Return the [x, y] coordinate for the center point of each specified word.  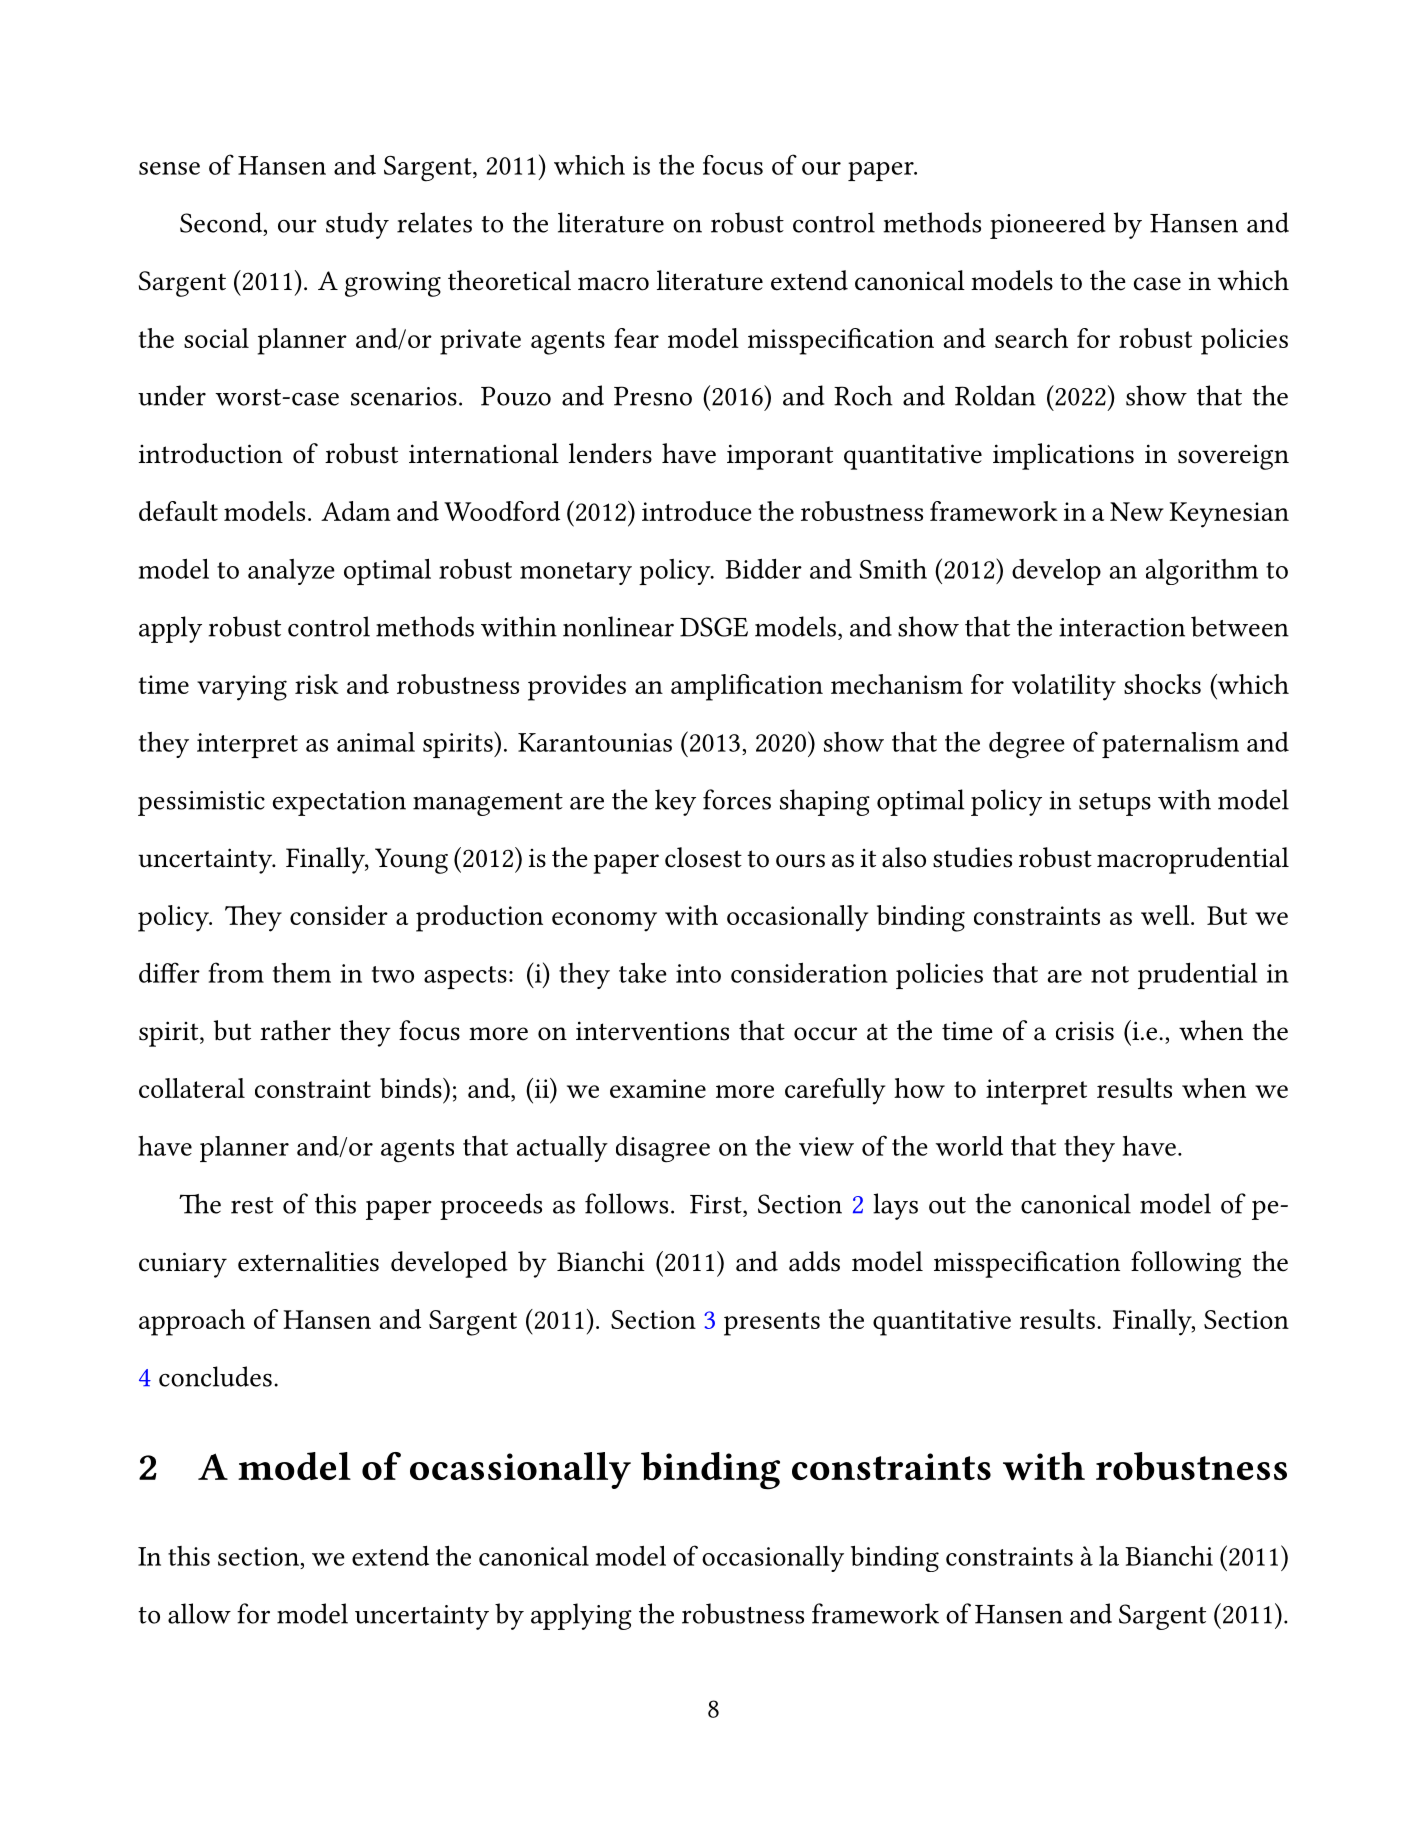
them [302, 973]
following [1186, 1264]
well [1166, 915]
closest [703, 857]
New [1137, 511]
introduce [696, 511]
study [357, 225]
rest [252, 1205]
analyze [291, 572]
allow [199, 1613]
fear [636, 338]
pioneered [1047, 225]
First [717, 1204]
